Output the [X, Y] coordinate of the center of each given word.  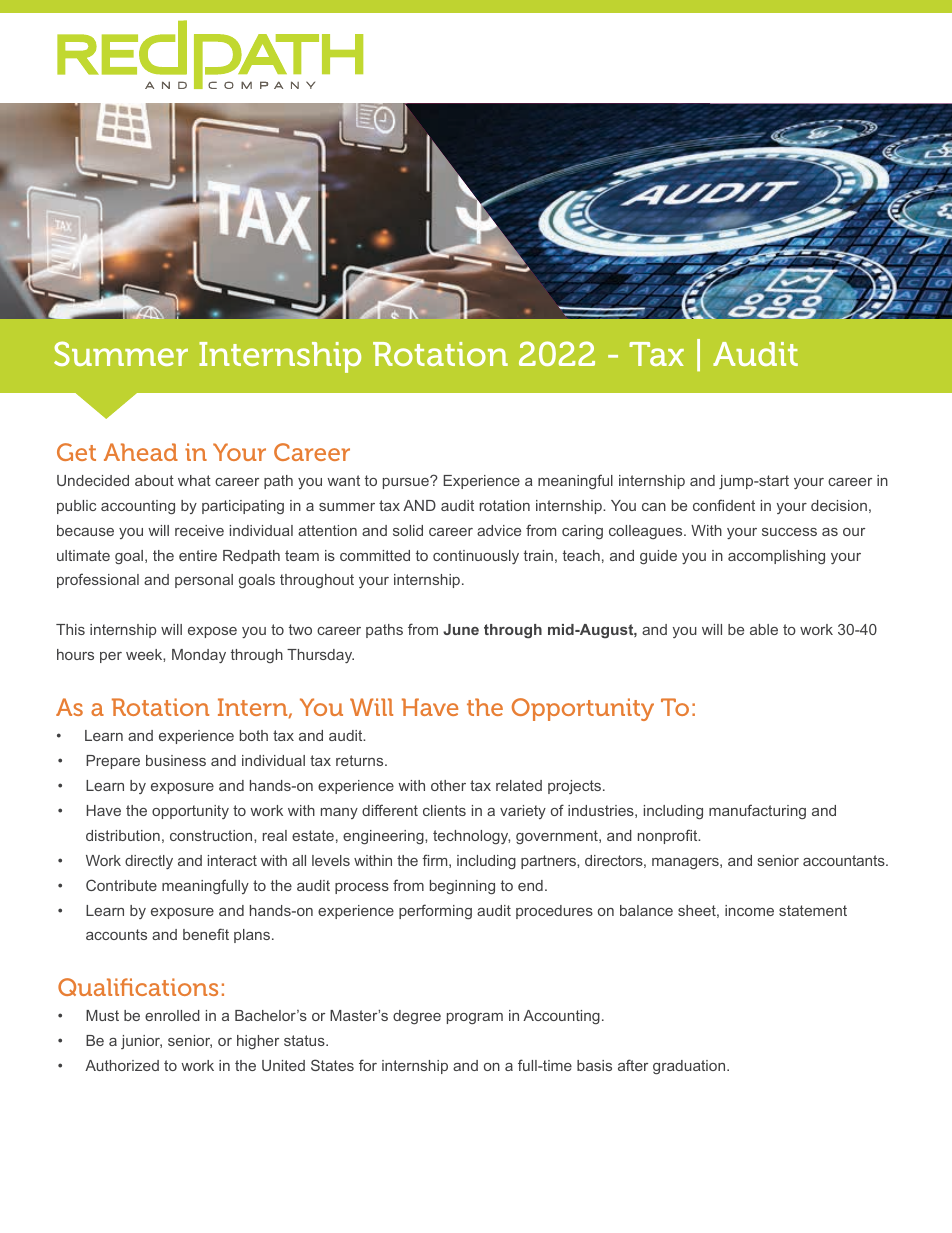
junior [141, 1042]
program [475, 1018]
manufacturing [757, 811]
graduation [690, 1067]
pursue [407, 482]
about [154, 480]
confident [724, 505]
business [176, 760]
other [448, 785]
